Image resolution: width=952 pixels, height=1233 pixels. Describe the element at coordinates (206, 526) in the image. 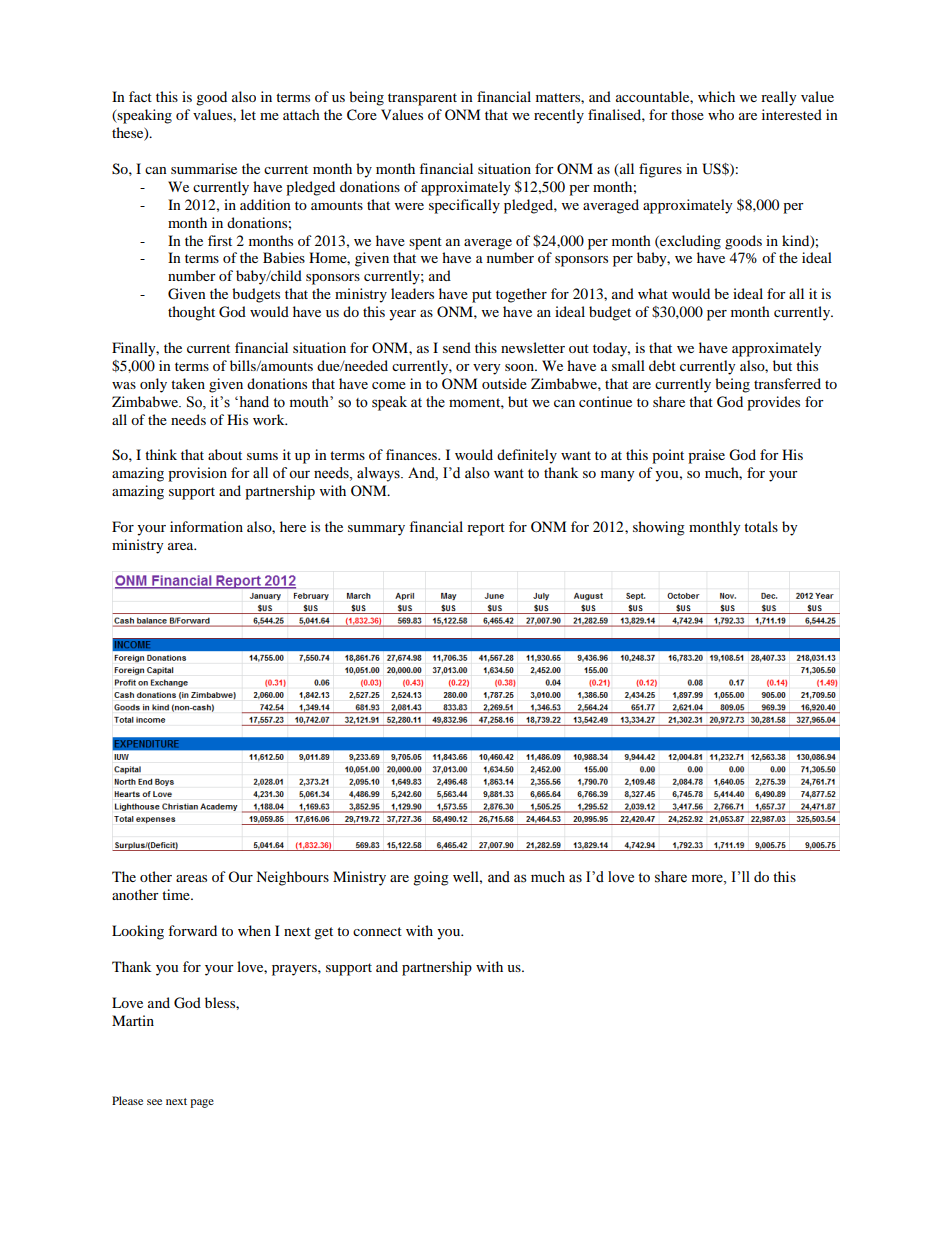

I see `information` at that location.
